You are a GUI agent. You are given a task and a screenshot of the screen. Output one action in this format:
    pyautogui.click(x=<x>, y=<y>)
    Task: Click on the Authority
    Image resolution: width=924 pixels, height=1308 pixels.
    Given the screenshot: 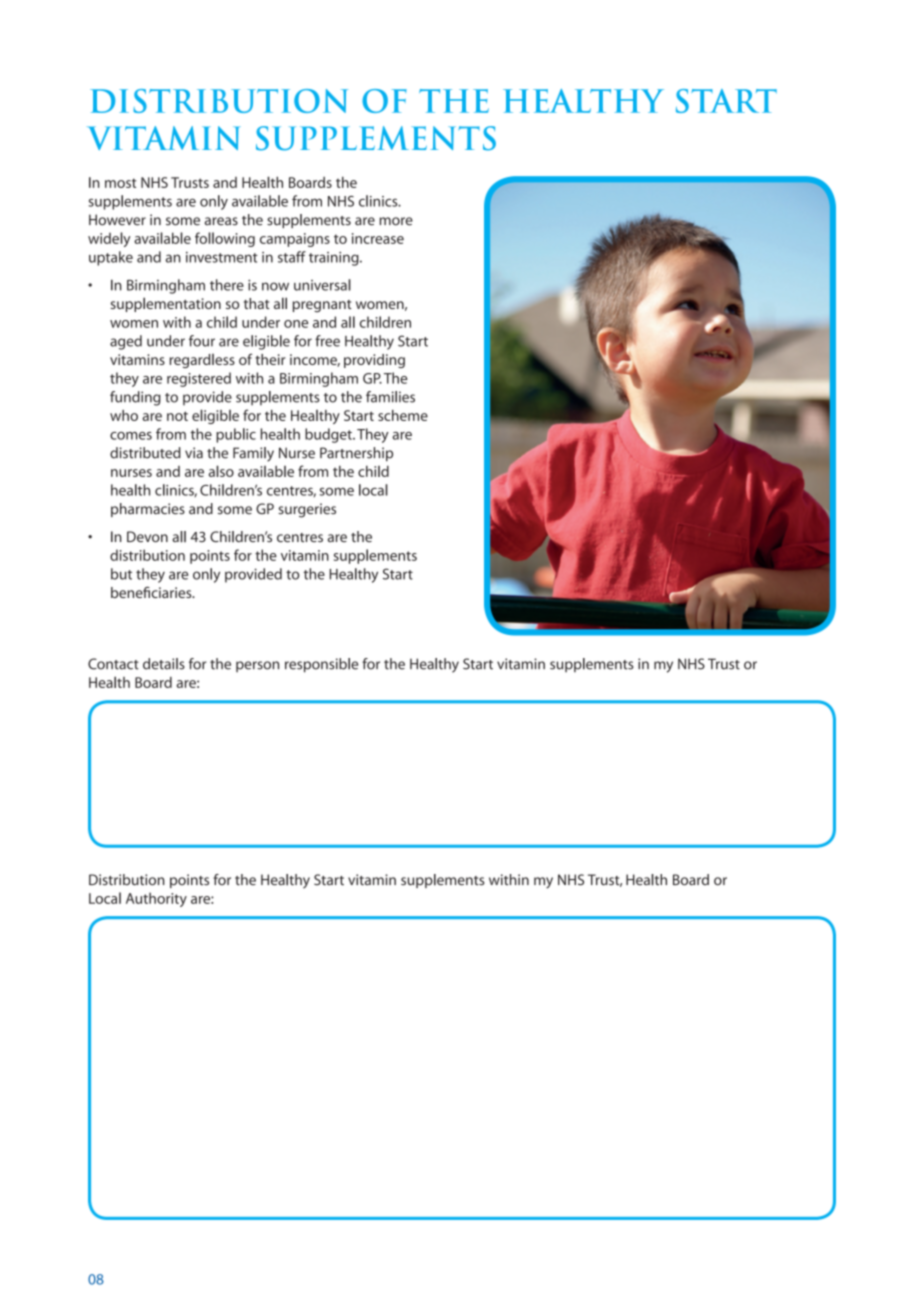 What is the action you would take?
    pyautogui.click(x=156, y=899)
